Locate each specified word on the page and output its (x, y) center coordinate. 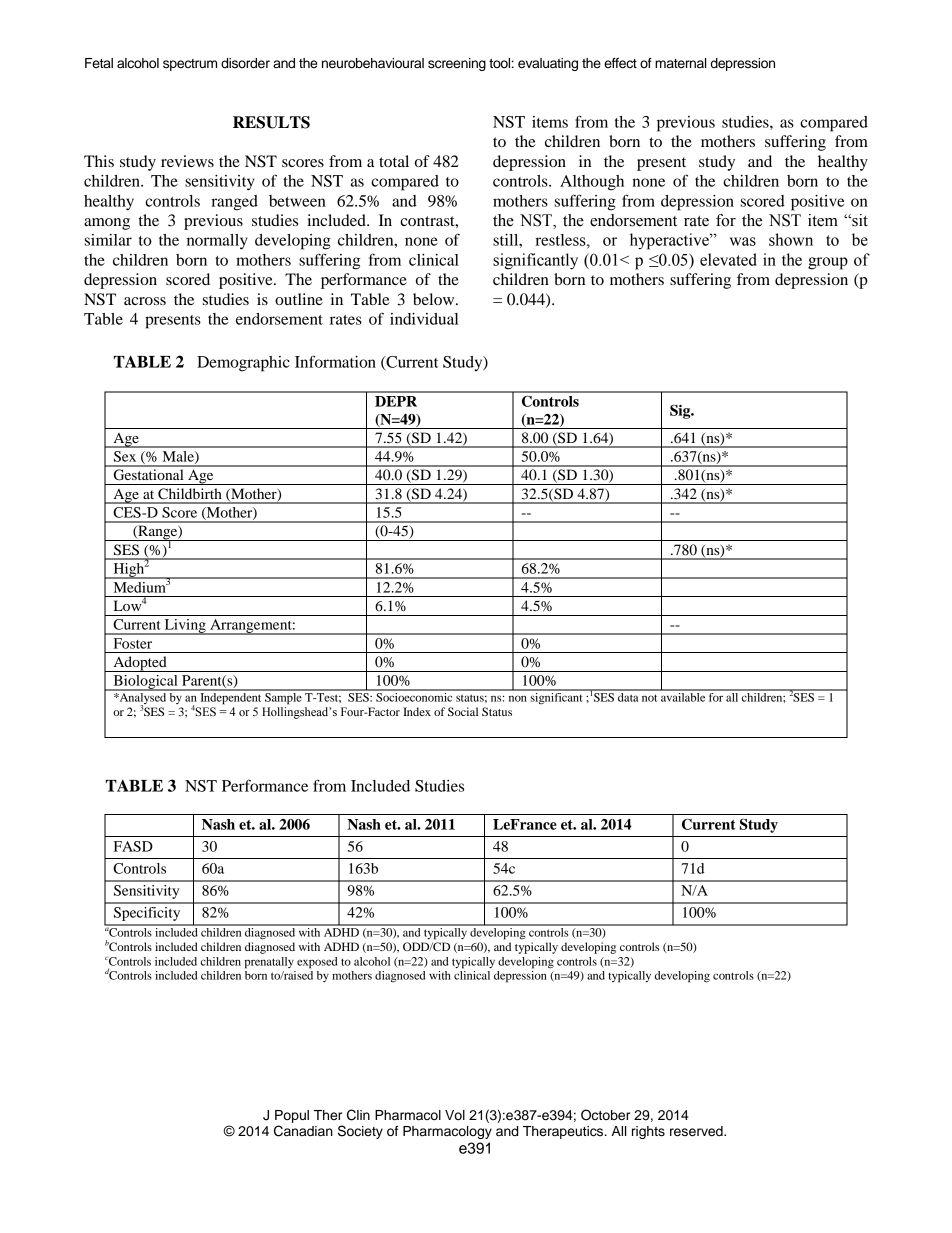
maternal (681, 63)
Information (335, 361)
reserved (697, 1131)
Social (463, 711)
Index (417, 711)
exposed (317, 963)
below (435, 299)
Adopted (140, 664)
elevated (728, 259)
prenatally (269, 963)
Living (185, 627)
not (649, 698)
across (145, 301)
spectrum (190, 65)
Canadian (303, 1131)
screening (457, 64)
